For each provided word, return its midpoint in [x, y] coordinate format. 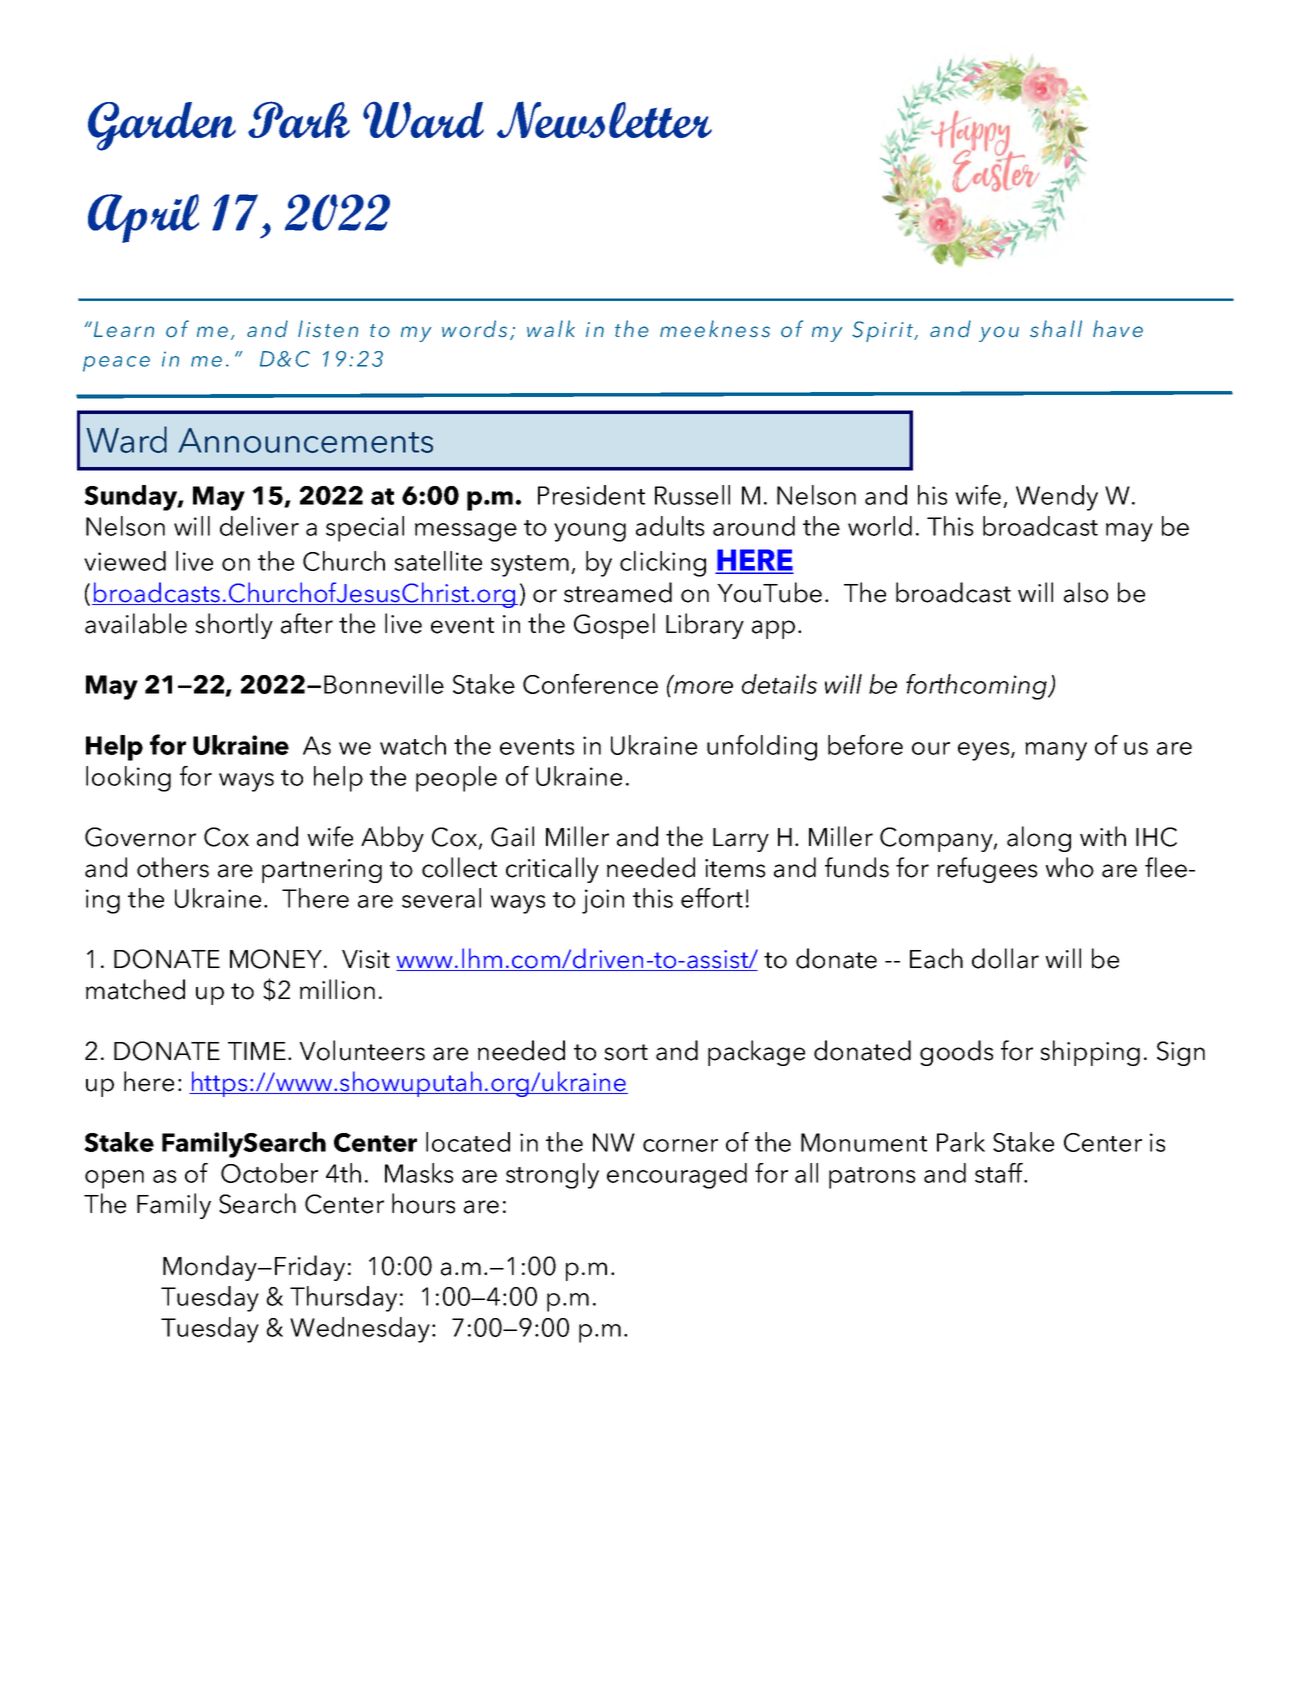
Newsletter [604, 119]
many [1056, 751]
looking [128, 779]
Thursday [343, 1299]
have [1118, 328]
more [703, 687]
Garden [162, 126]
